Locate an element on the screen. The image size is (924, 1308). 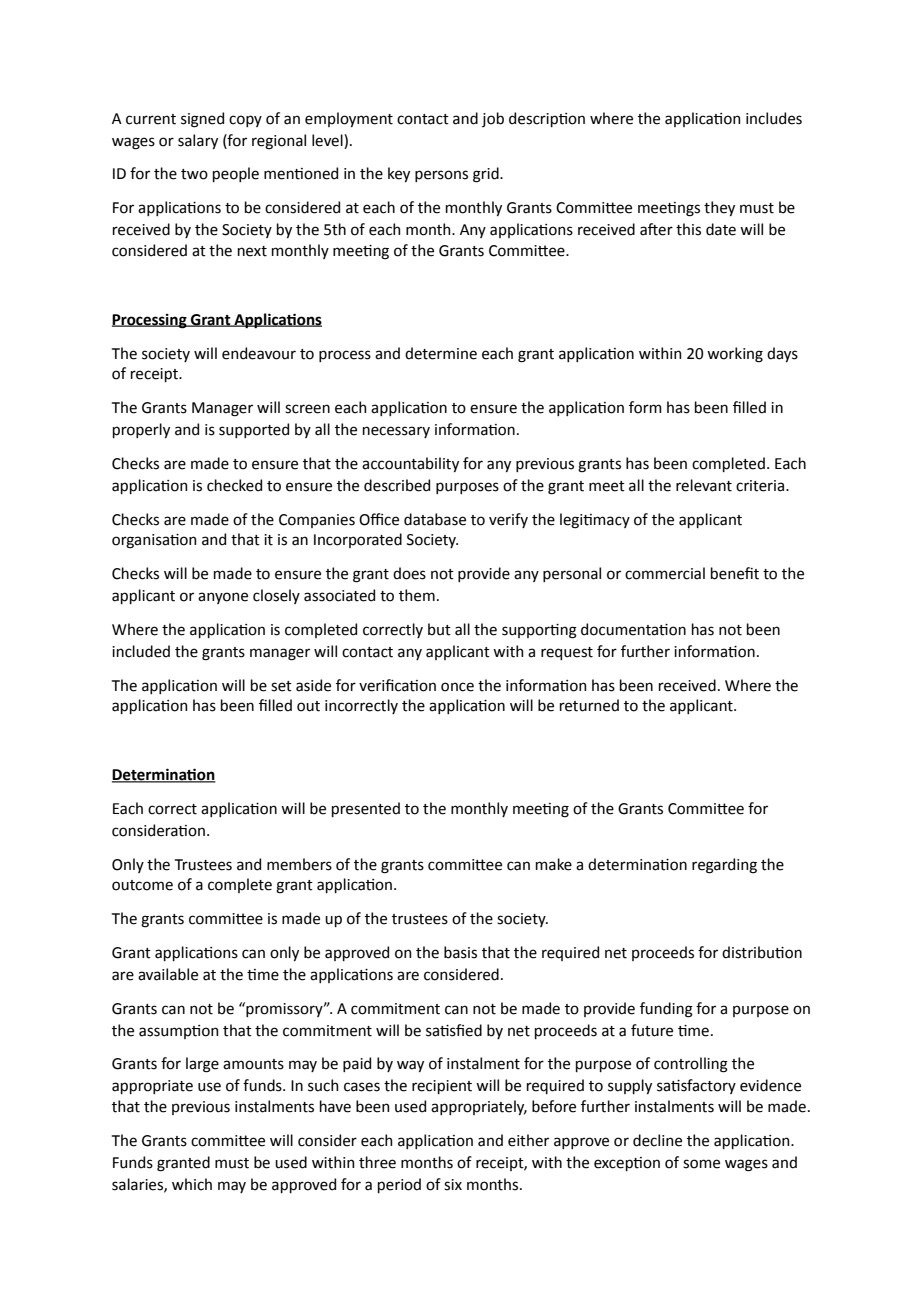
salary is located at coordinates (198, 141).
